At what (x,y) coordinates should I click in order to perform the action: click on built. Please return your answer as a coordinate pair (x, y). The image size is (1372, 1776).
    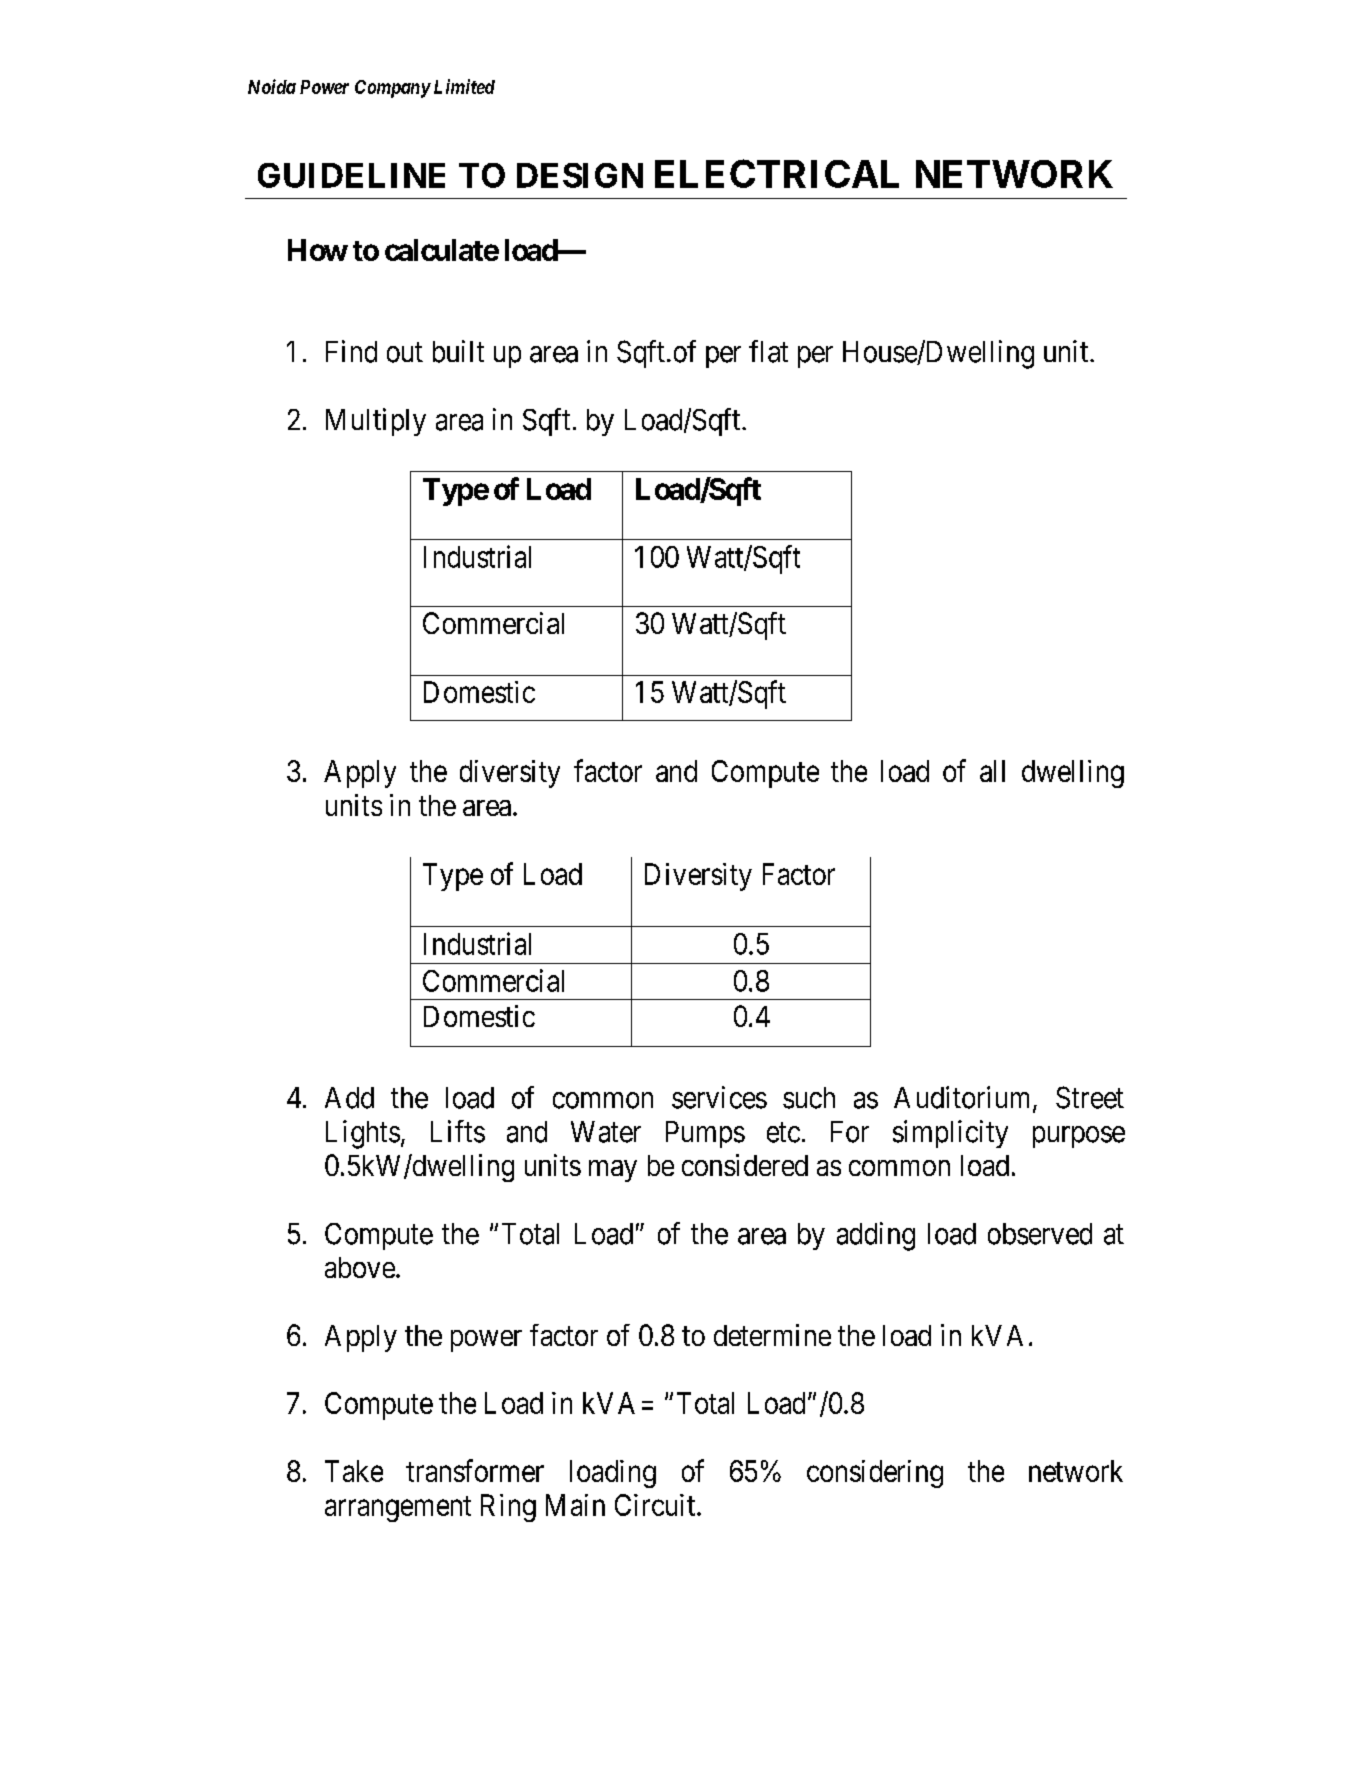
    Looking at the image, I should click on (458, 351).
